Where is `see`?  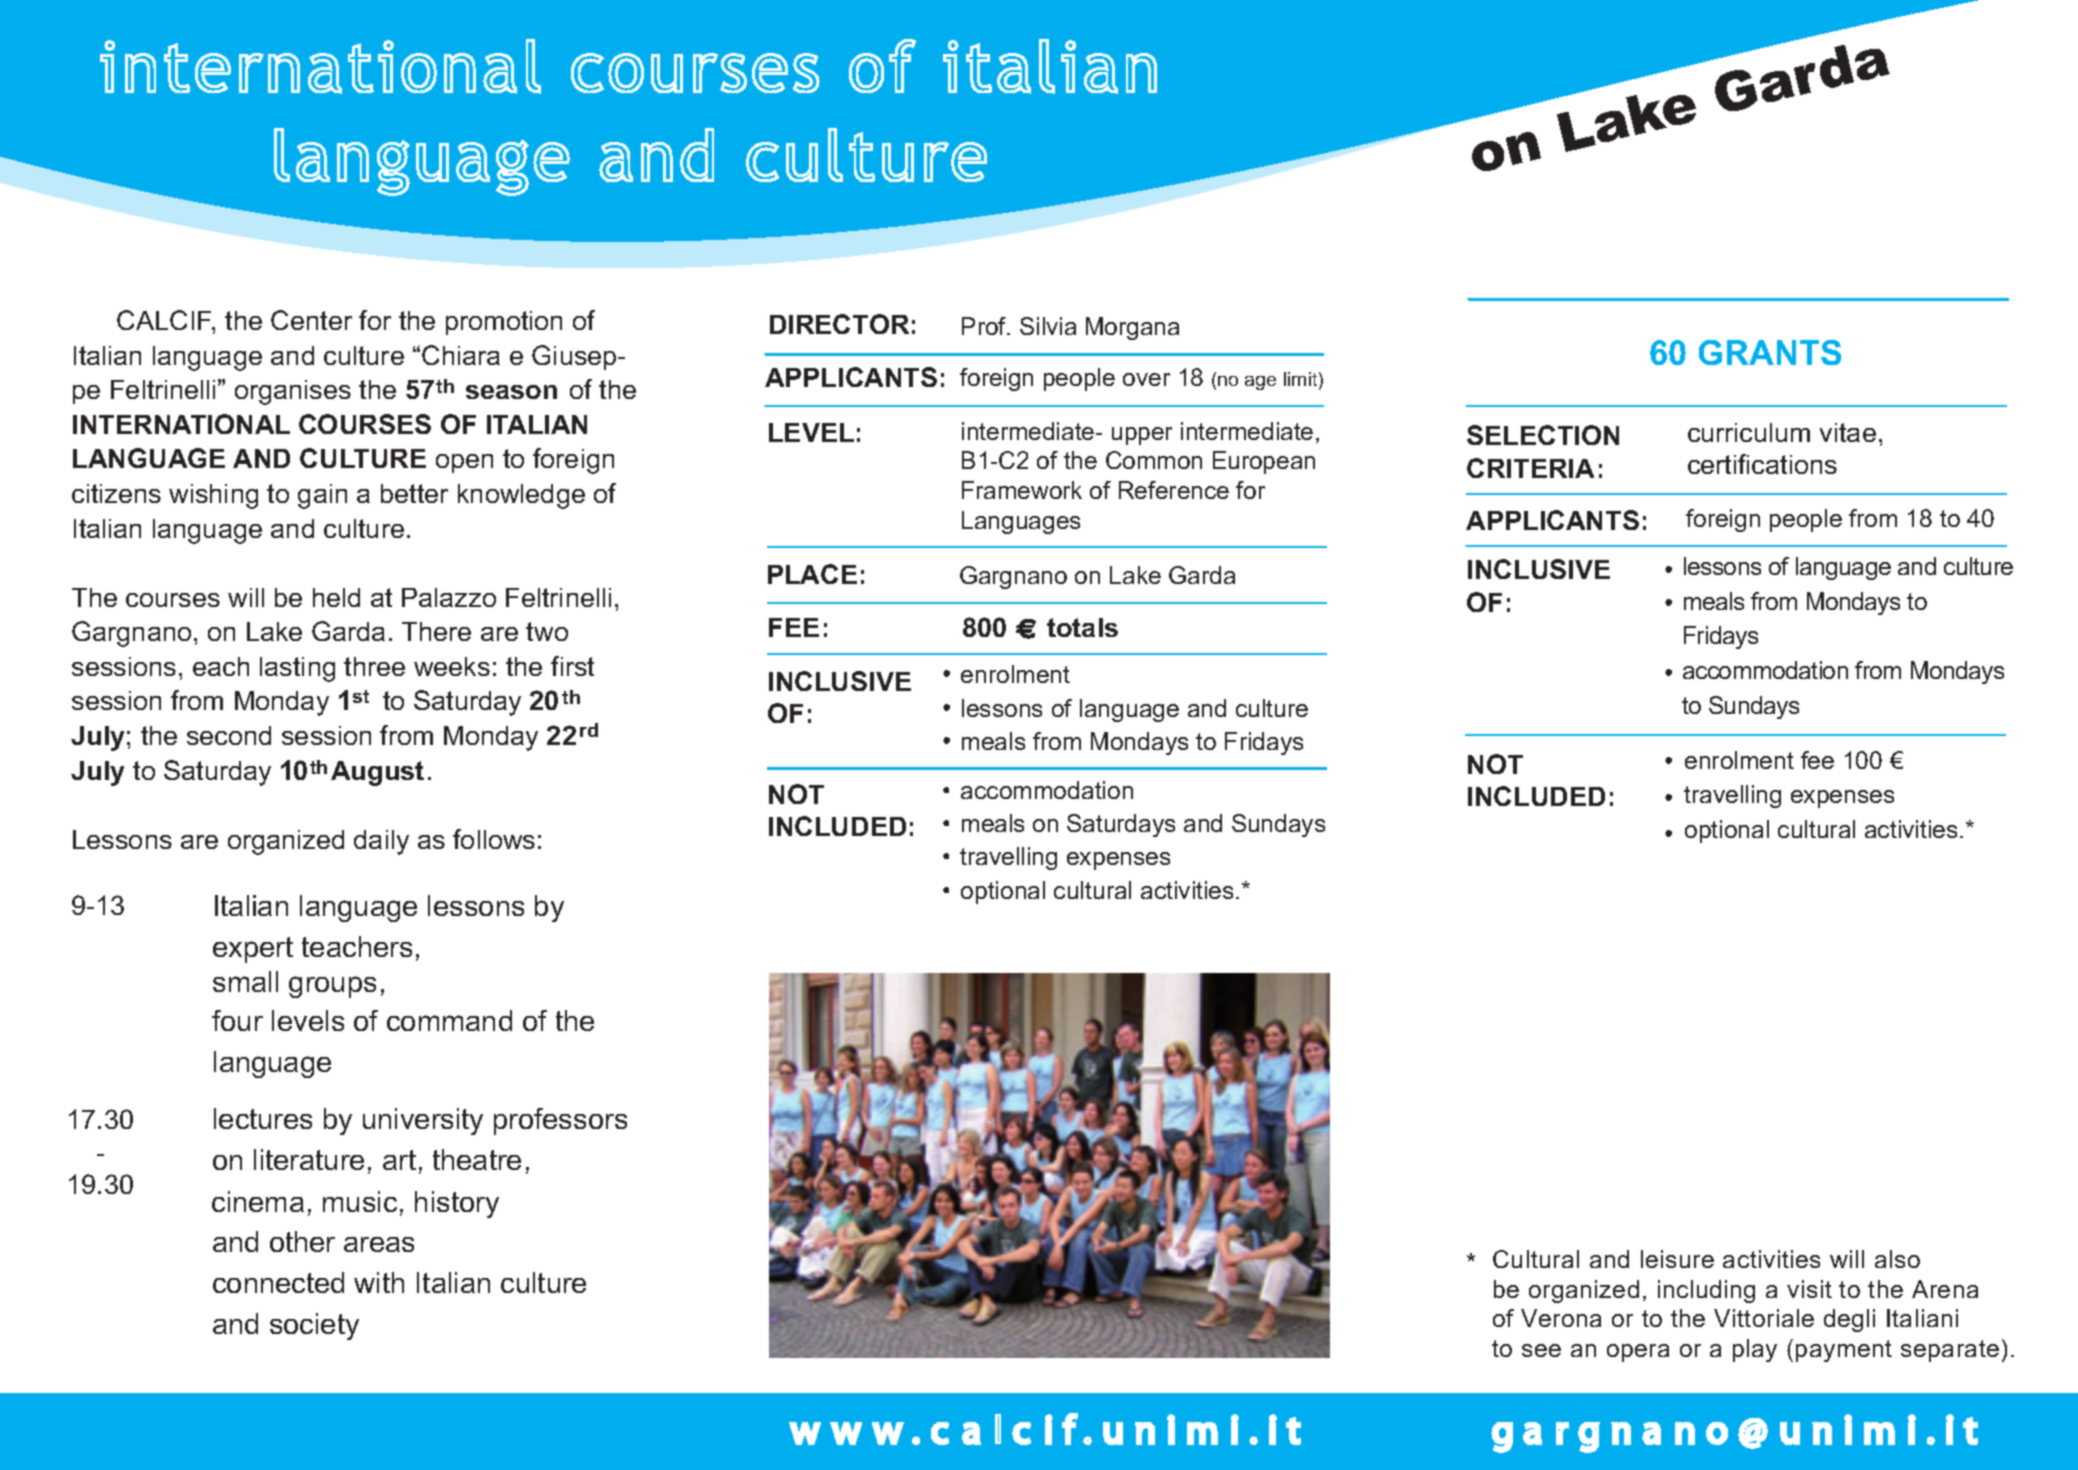 see is located at coordinates (1541, 1350).
